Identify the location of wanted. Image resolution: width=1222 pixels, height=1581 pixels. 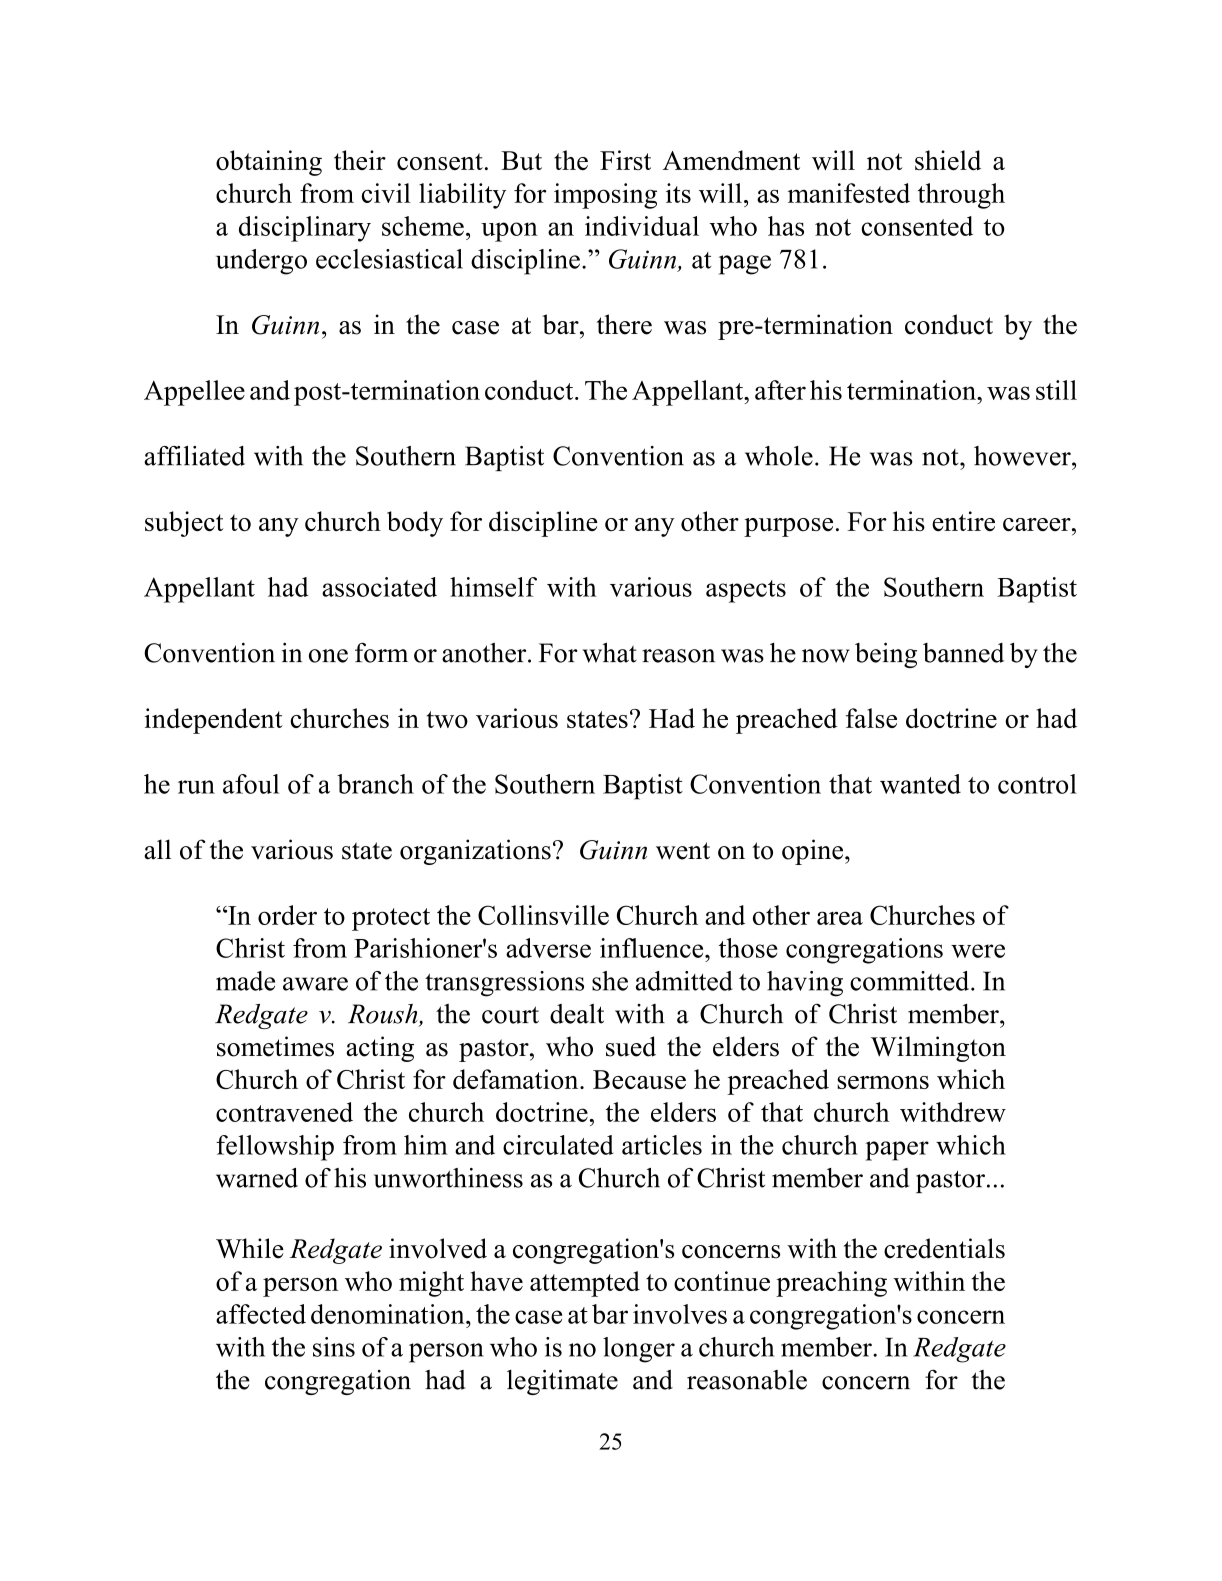
(920, 784).
